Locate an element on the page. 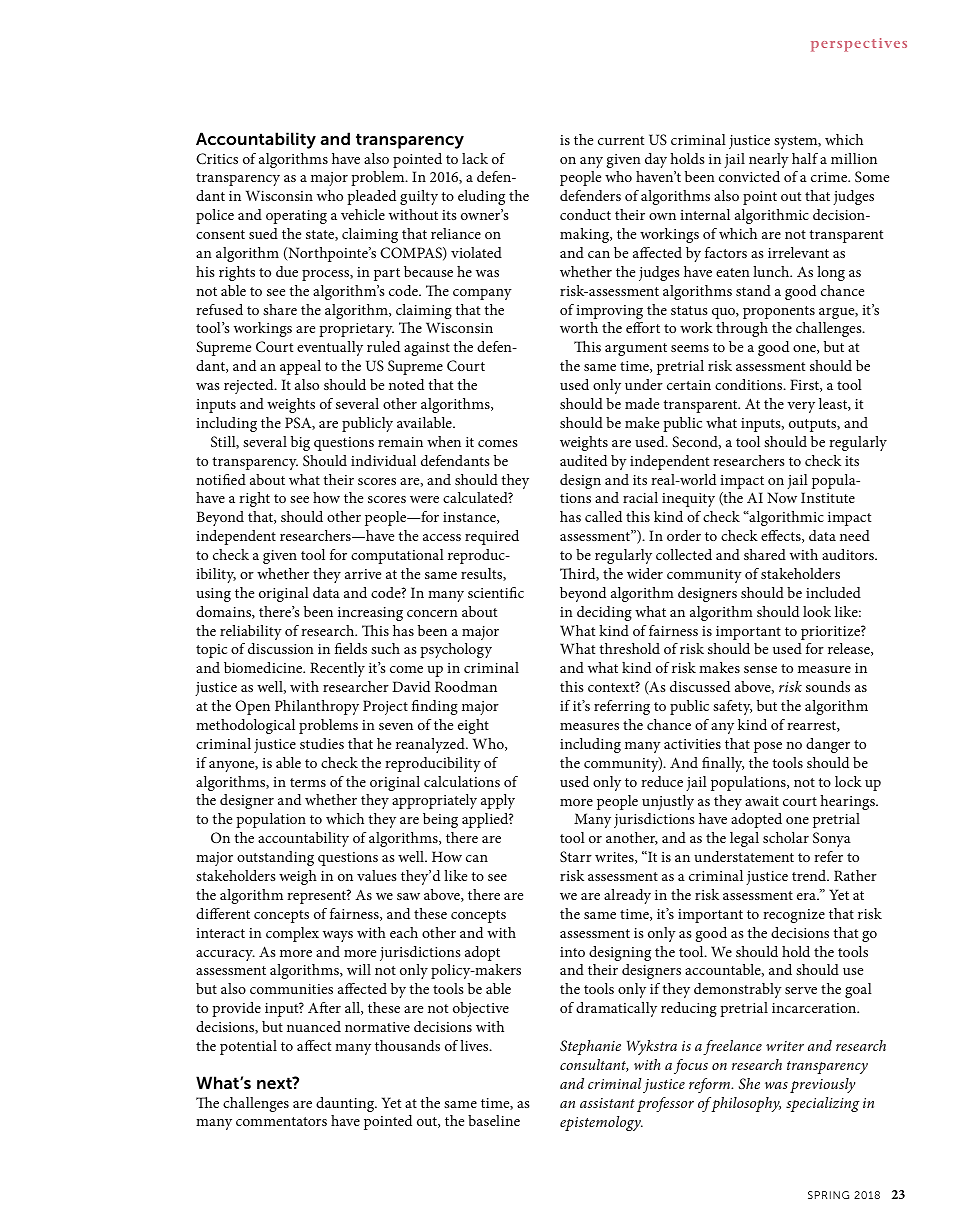 The height and width of the image is (1232, 962). eluding is located at coordinates (481, 197).
